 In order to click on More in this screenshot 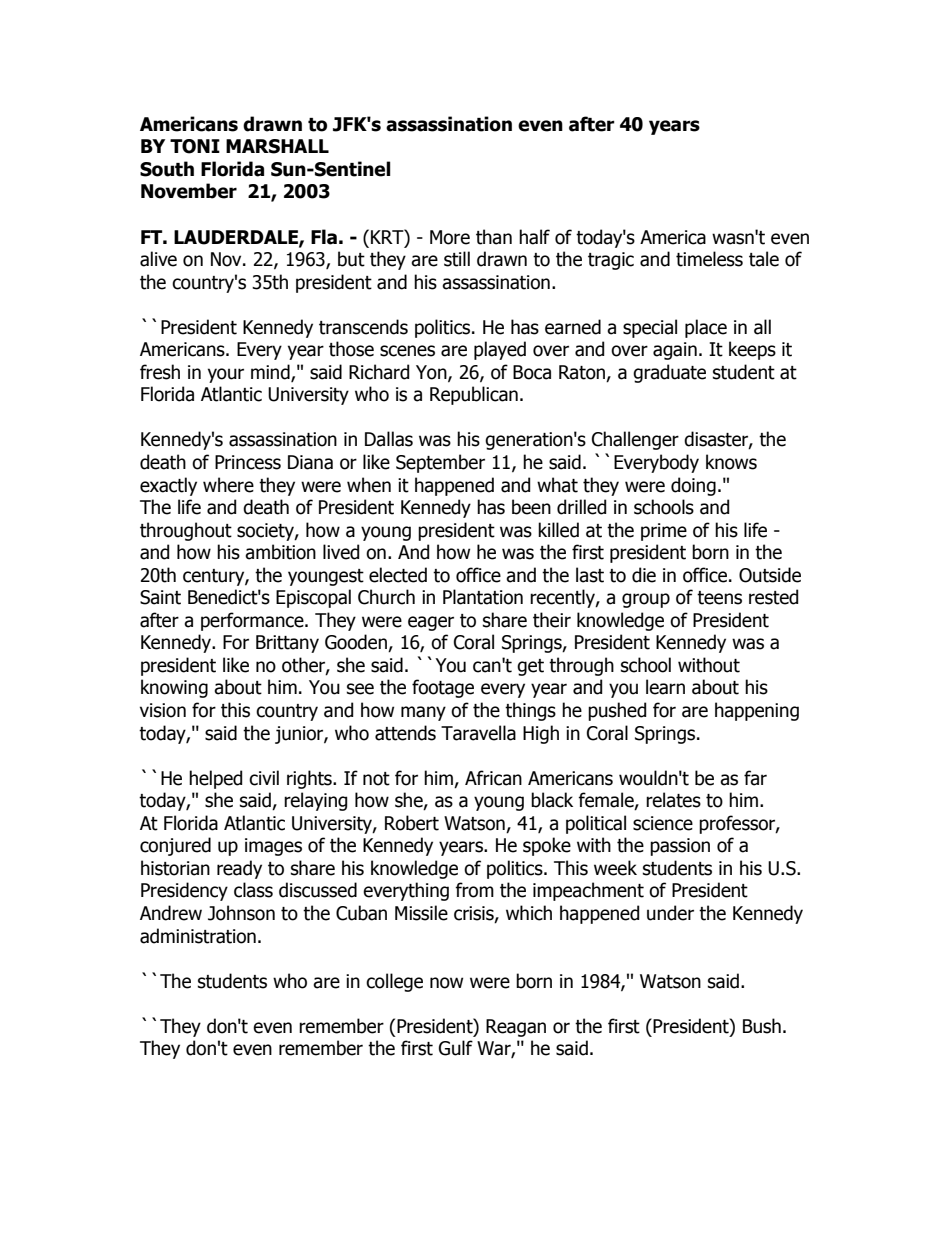, I will do `click(450, 237)`.
